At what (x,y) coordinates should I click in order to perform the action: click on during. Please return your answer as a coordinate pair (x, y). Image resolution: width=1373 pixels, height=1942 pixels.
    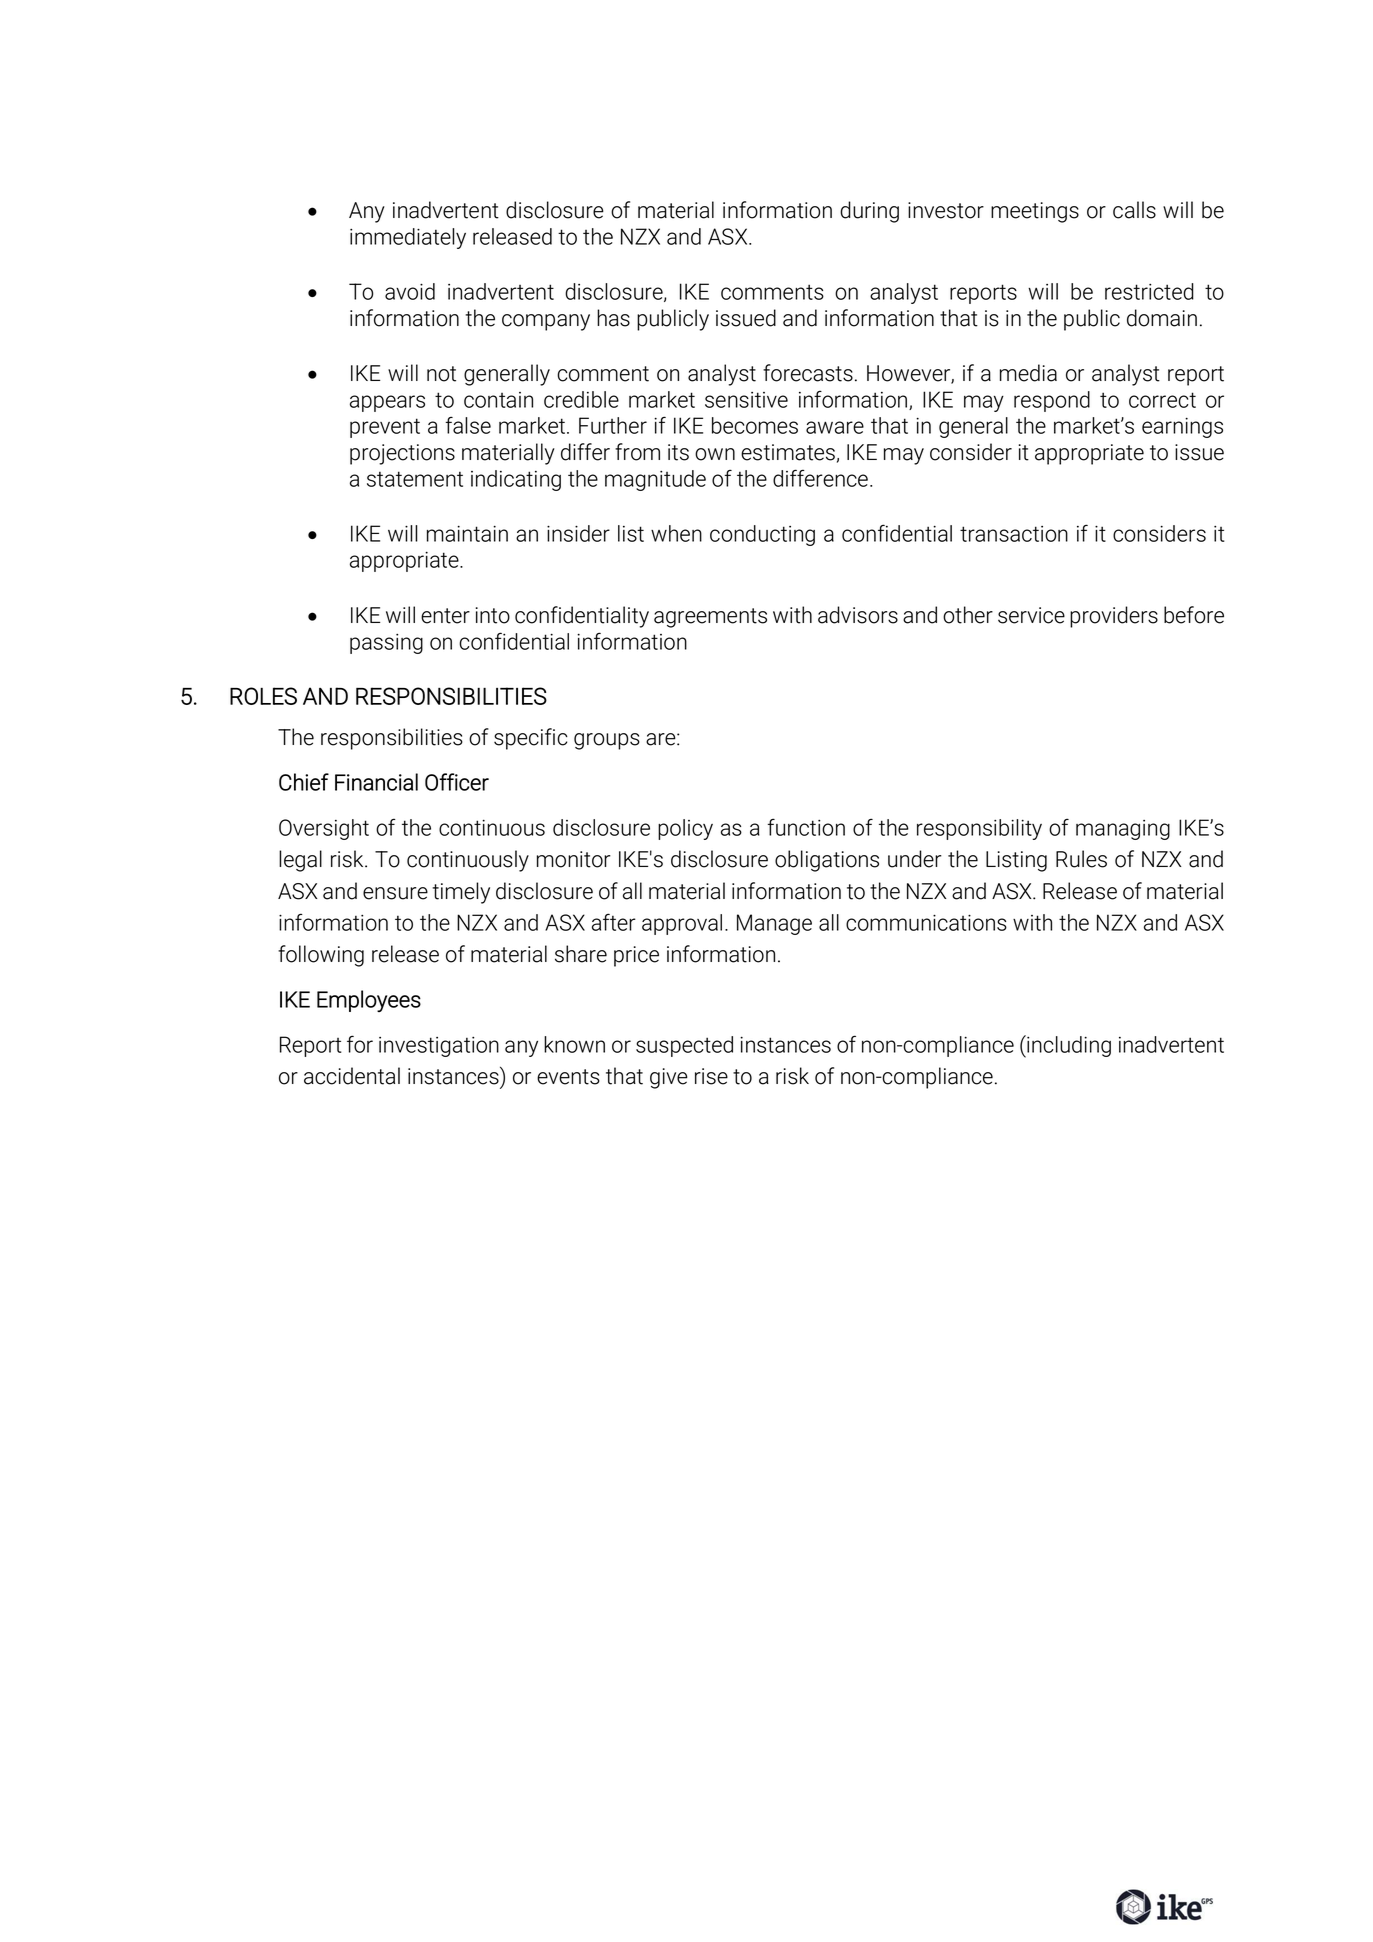
    Looking at the image, I should click on (869, 212).
